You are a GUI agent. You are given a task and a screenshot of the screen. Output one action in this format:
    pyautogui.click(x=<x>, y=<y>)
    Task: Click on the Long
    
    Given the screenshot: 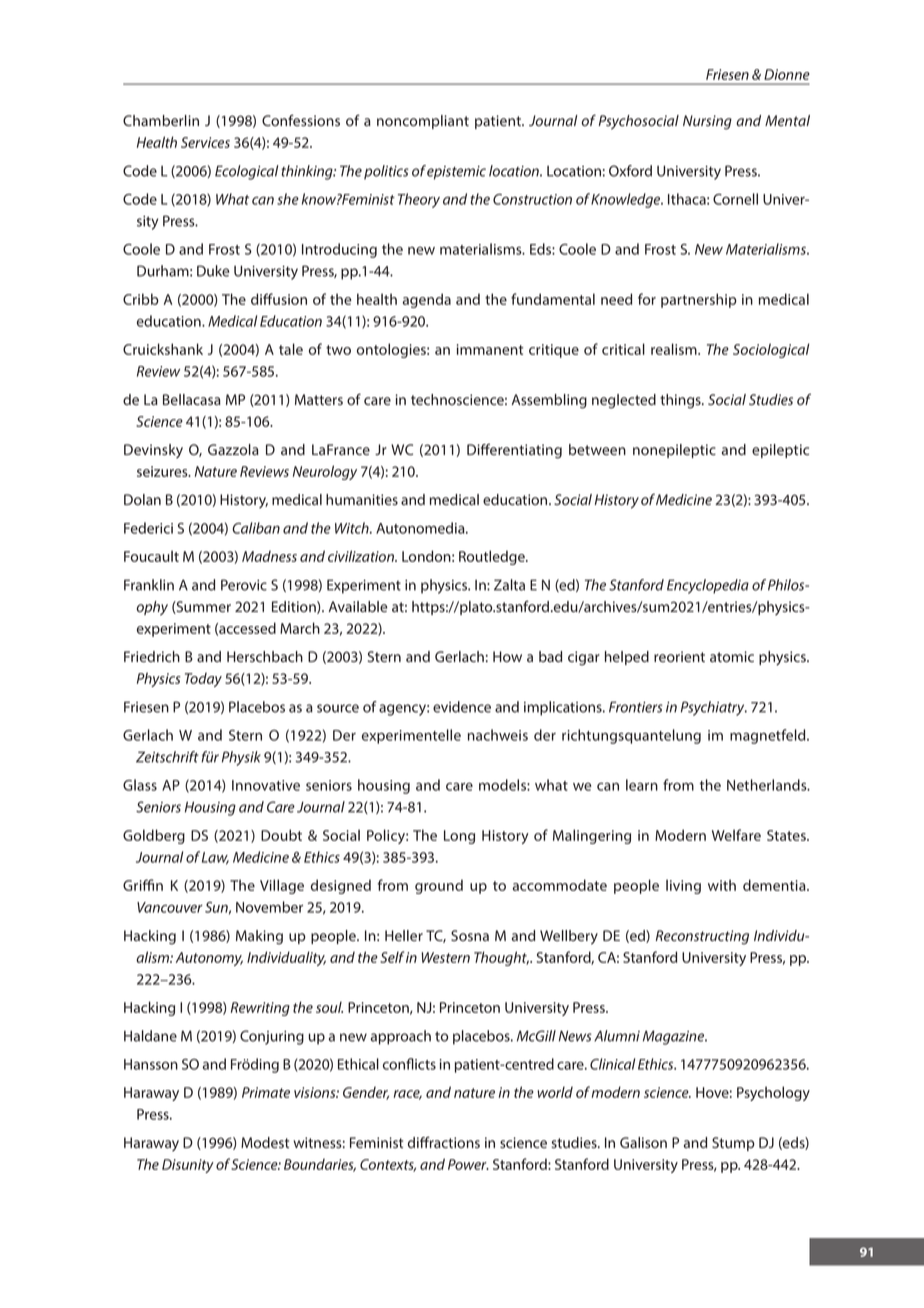 What is the action you would take?
    pyautogui.click(x=459, y=837)
